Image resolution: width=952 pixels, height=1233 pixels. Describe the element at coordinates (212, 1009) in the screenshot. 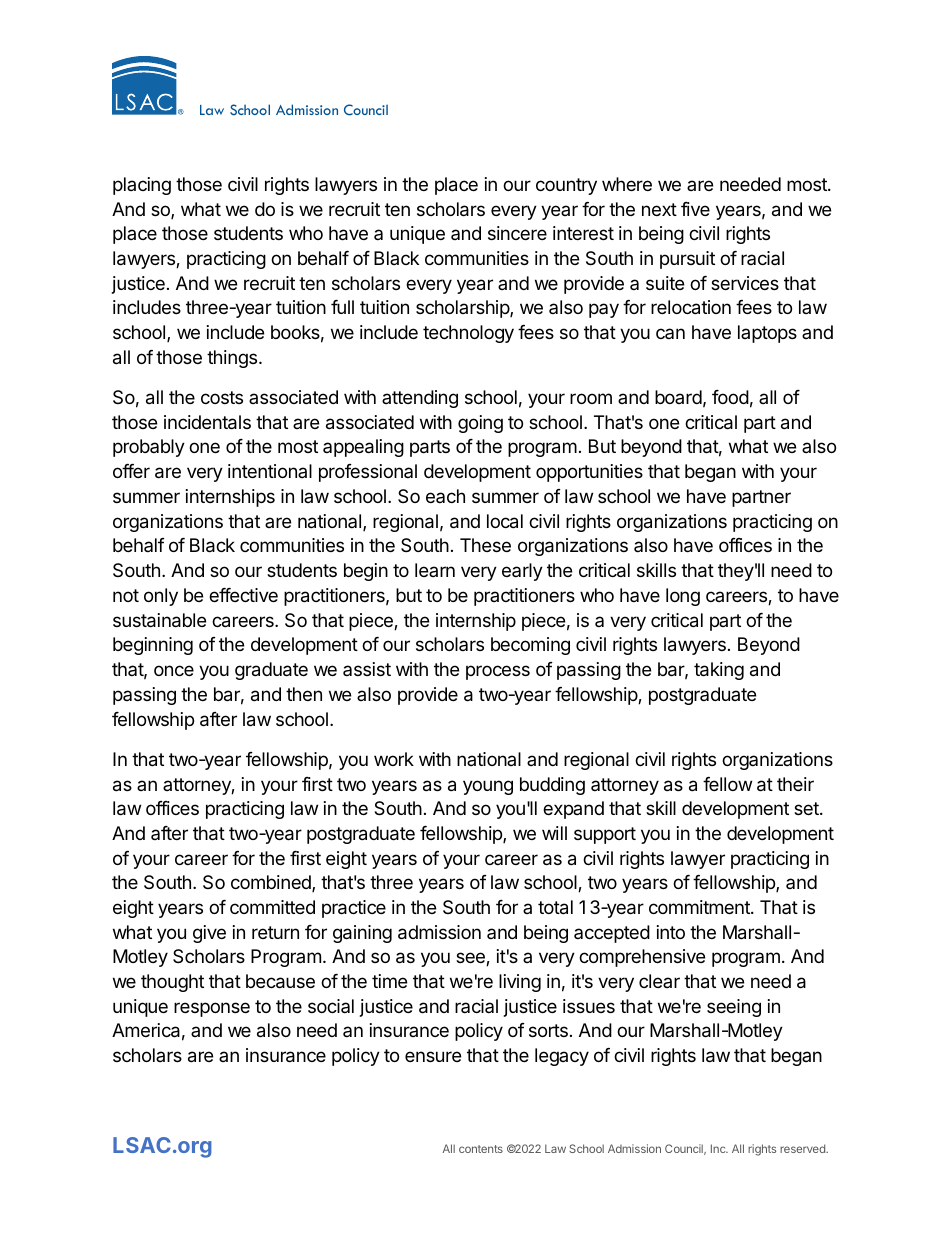

I see `response` at that location.
